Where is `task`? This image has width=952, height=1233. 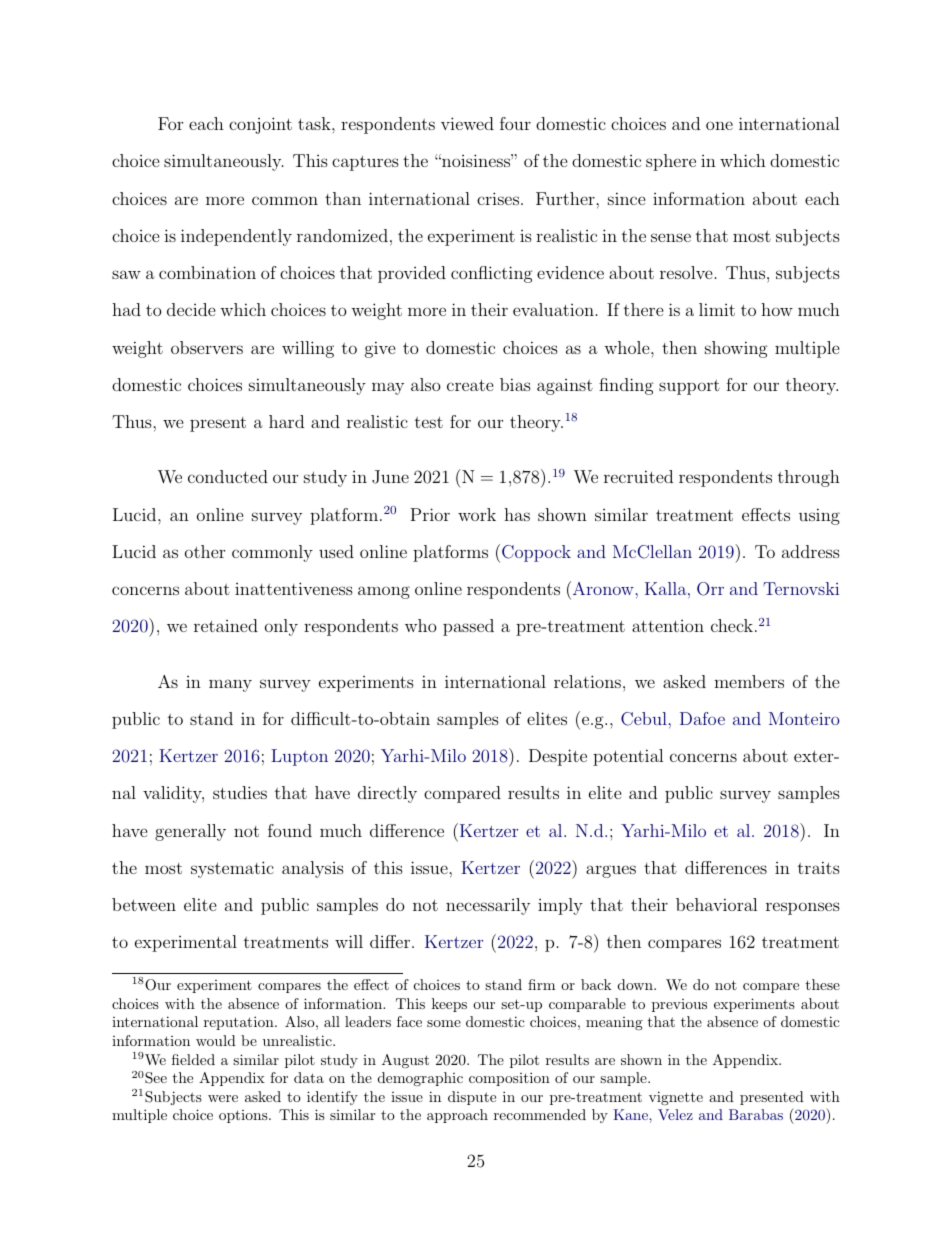
task is located at coordinates (315, 123).
